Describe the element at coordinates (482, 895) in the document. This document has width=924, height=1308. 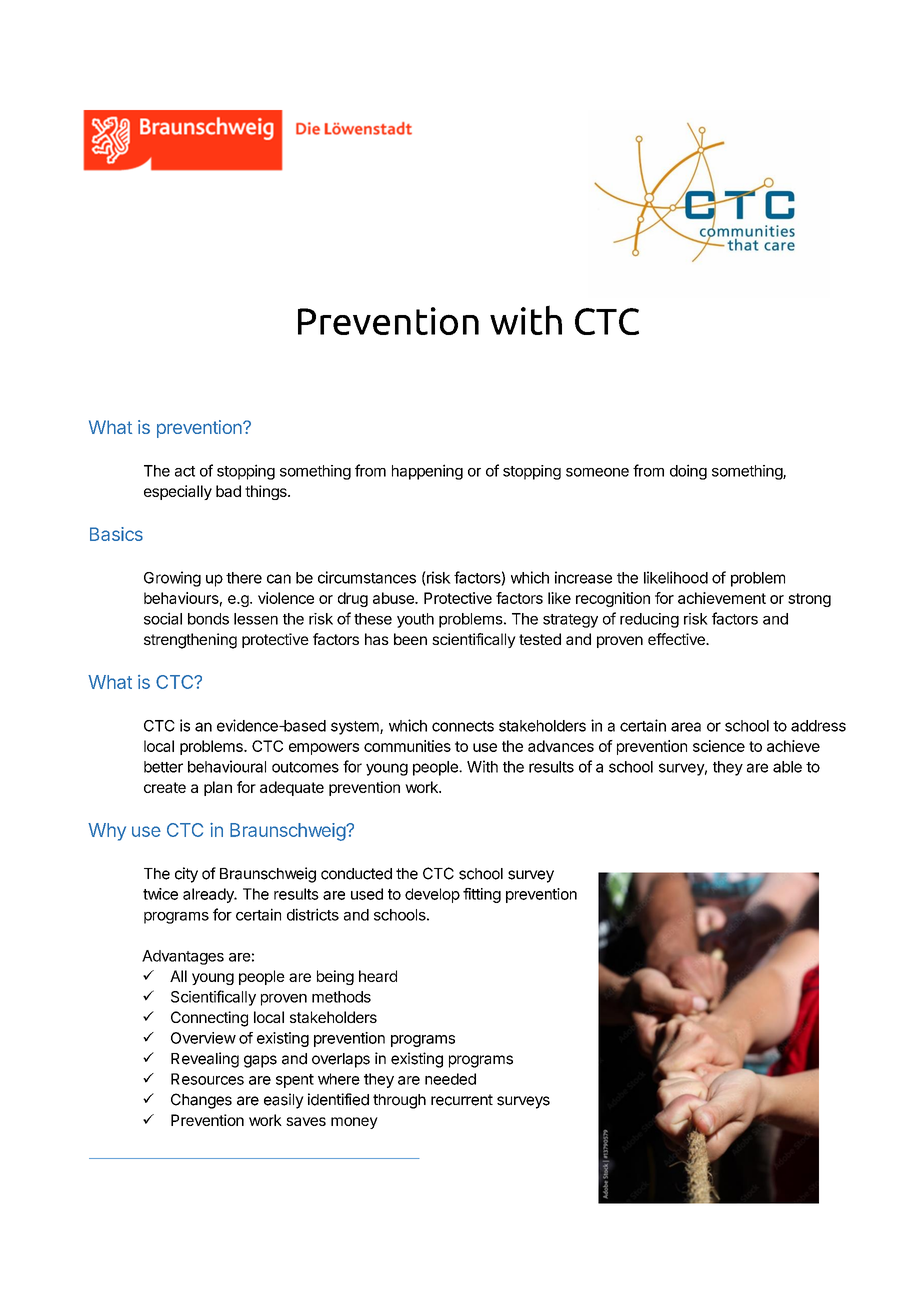
I see `fitting` at that location.
